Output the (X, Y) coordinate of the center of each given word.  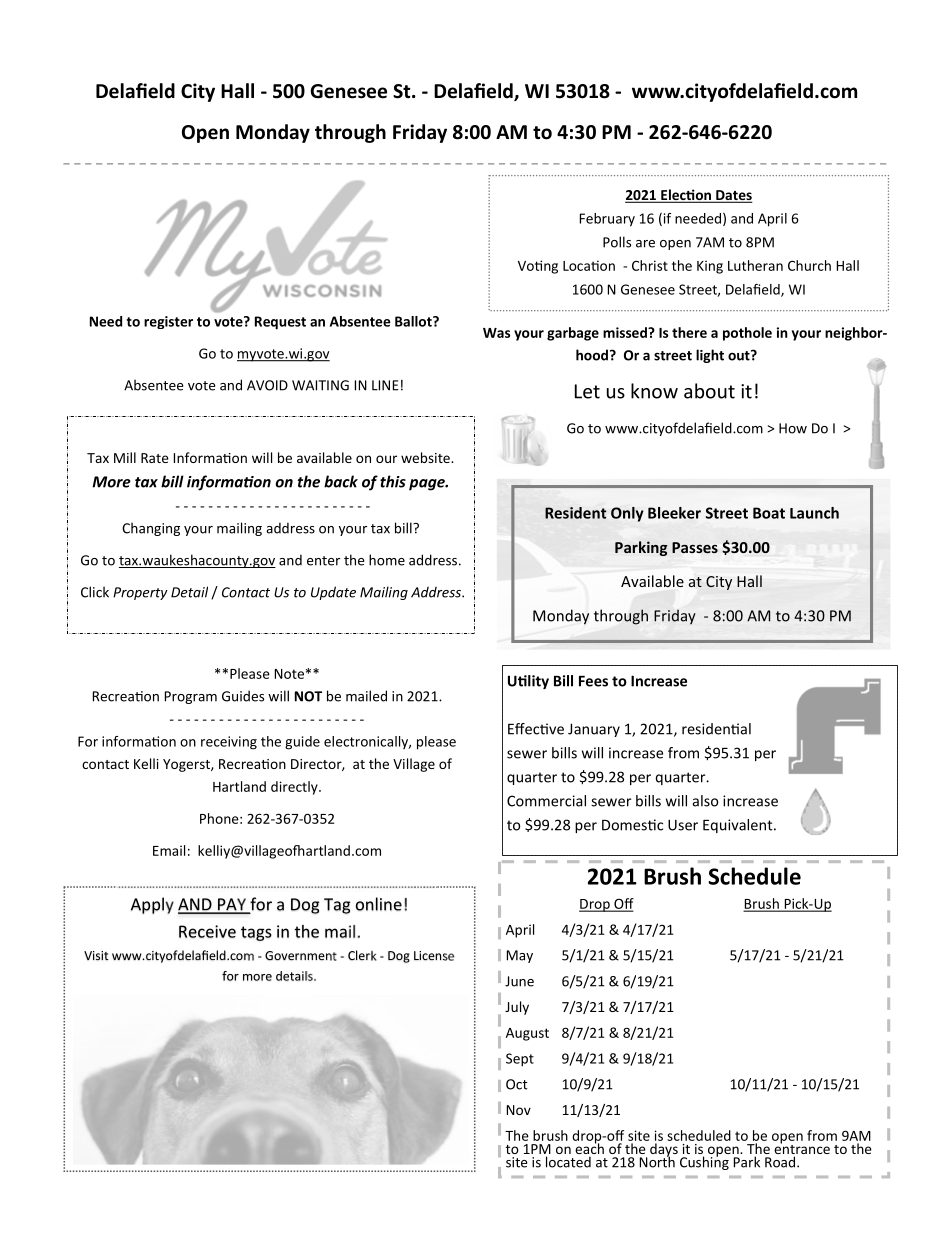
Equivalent (739, 826)
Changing (151, 529)
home (387, 560)
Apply (152, 905)
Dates (733, 196)
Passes (695, 547)
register (168, 322)
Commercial (546, 801)
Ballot (414, 321)
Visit (96, 956)
